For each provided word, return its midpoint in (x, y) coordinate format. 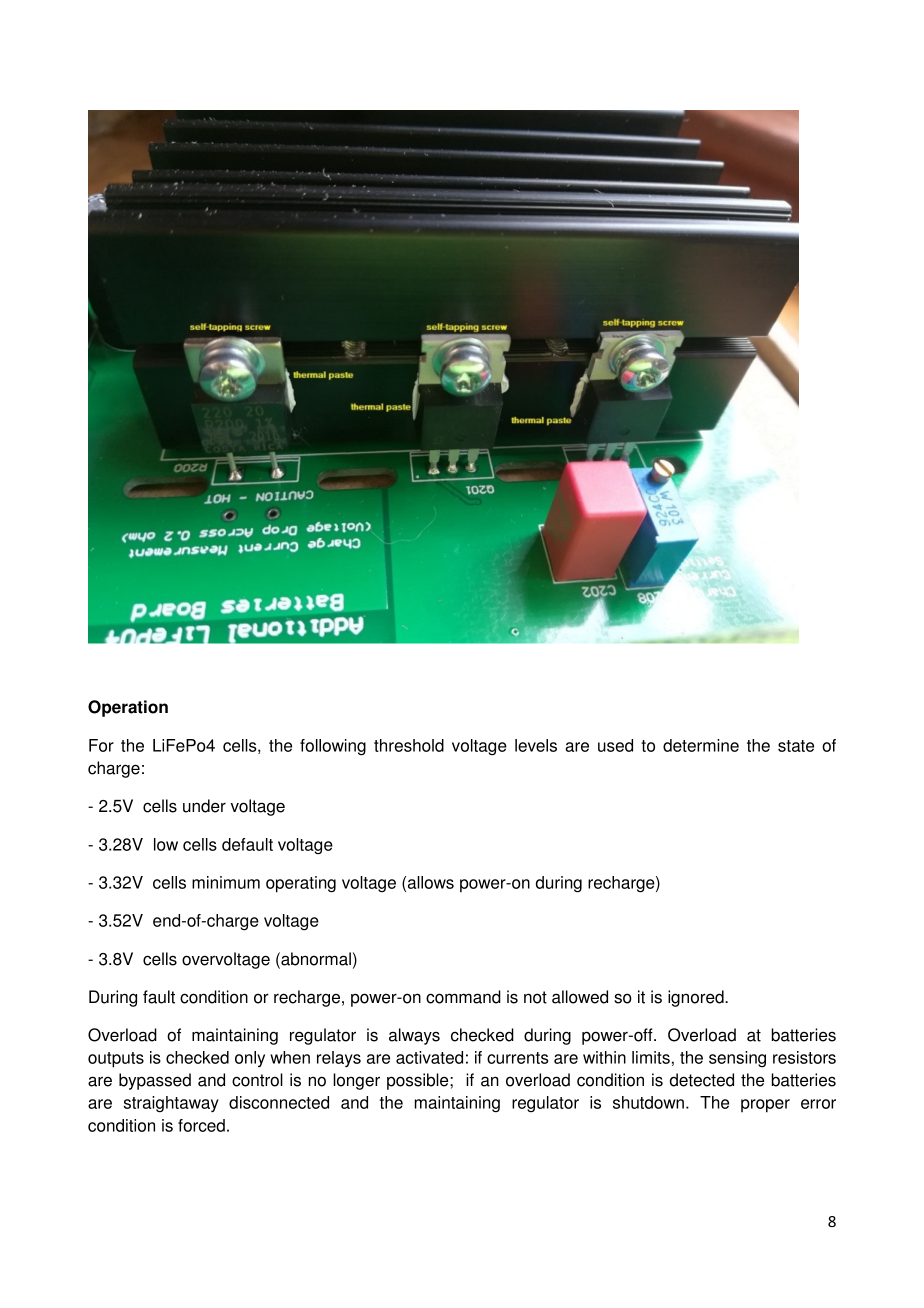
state (796, 746)
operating (301, 884)
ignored (697, 998)
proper (765, 1106)
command (463, 997)
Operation (128, 708)
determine (701, 745)
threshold (409, 745)
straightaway (171, 1104)
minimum (226, 882)
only (250, 1059)
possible (419, 1081)
